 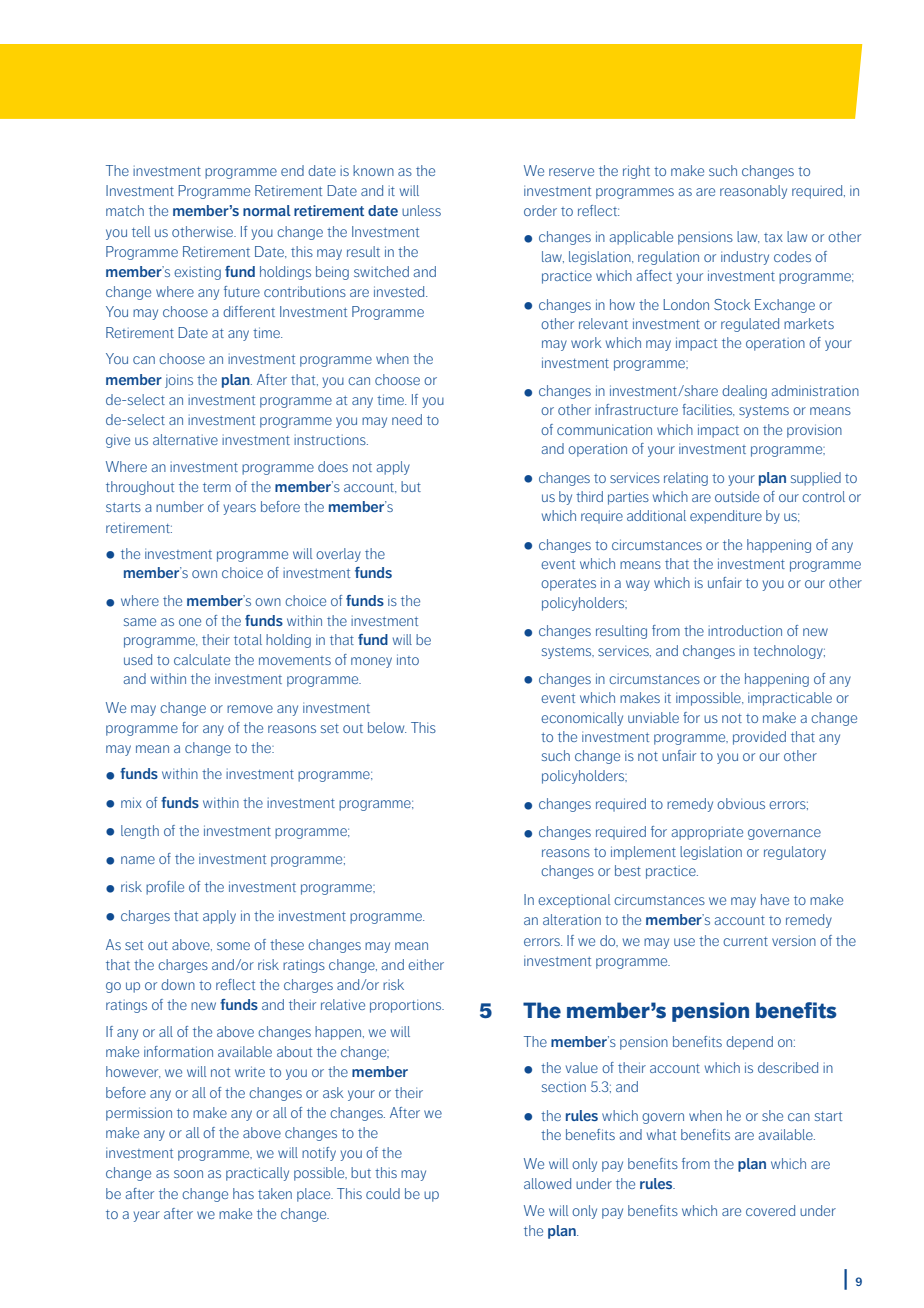 I want to click on some, so click(x=233, y=946).
